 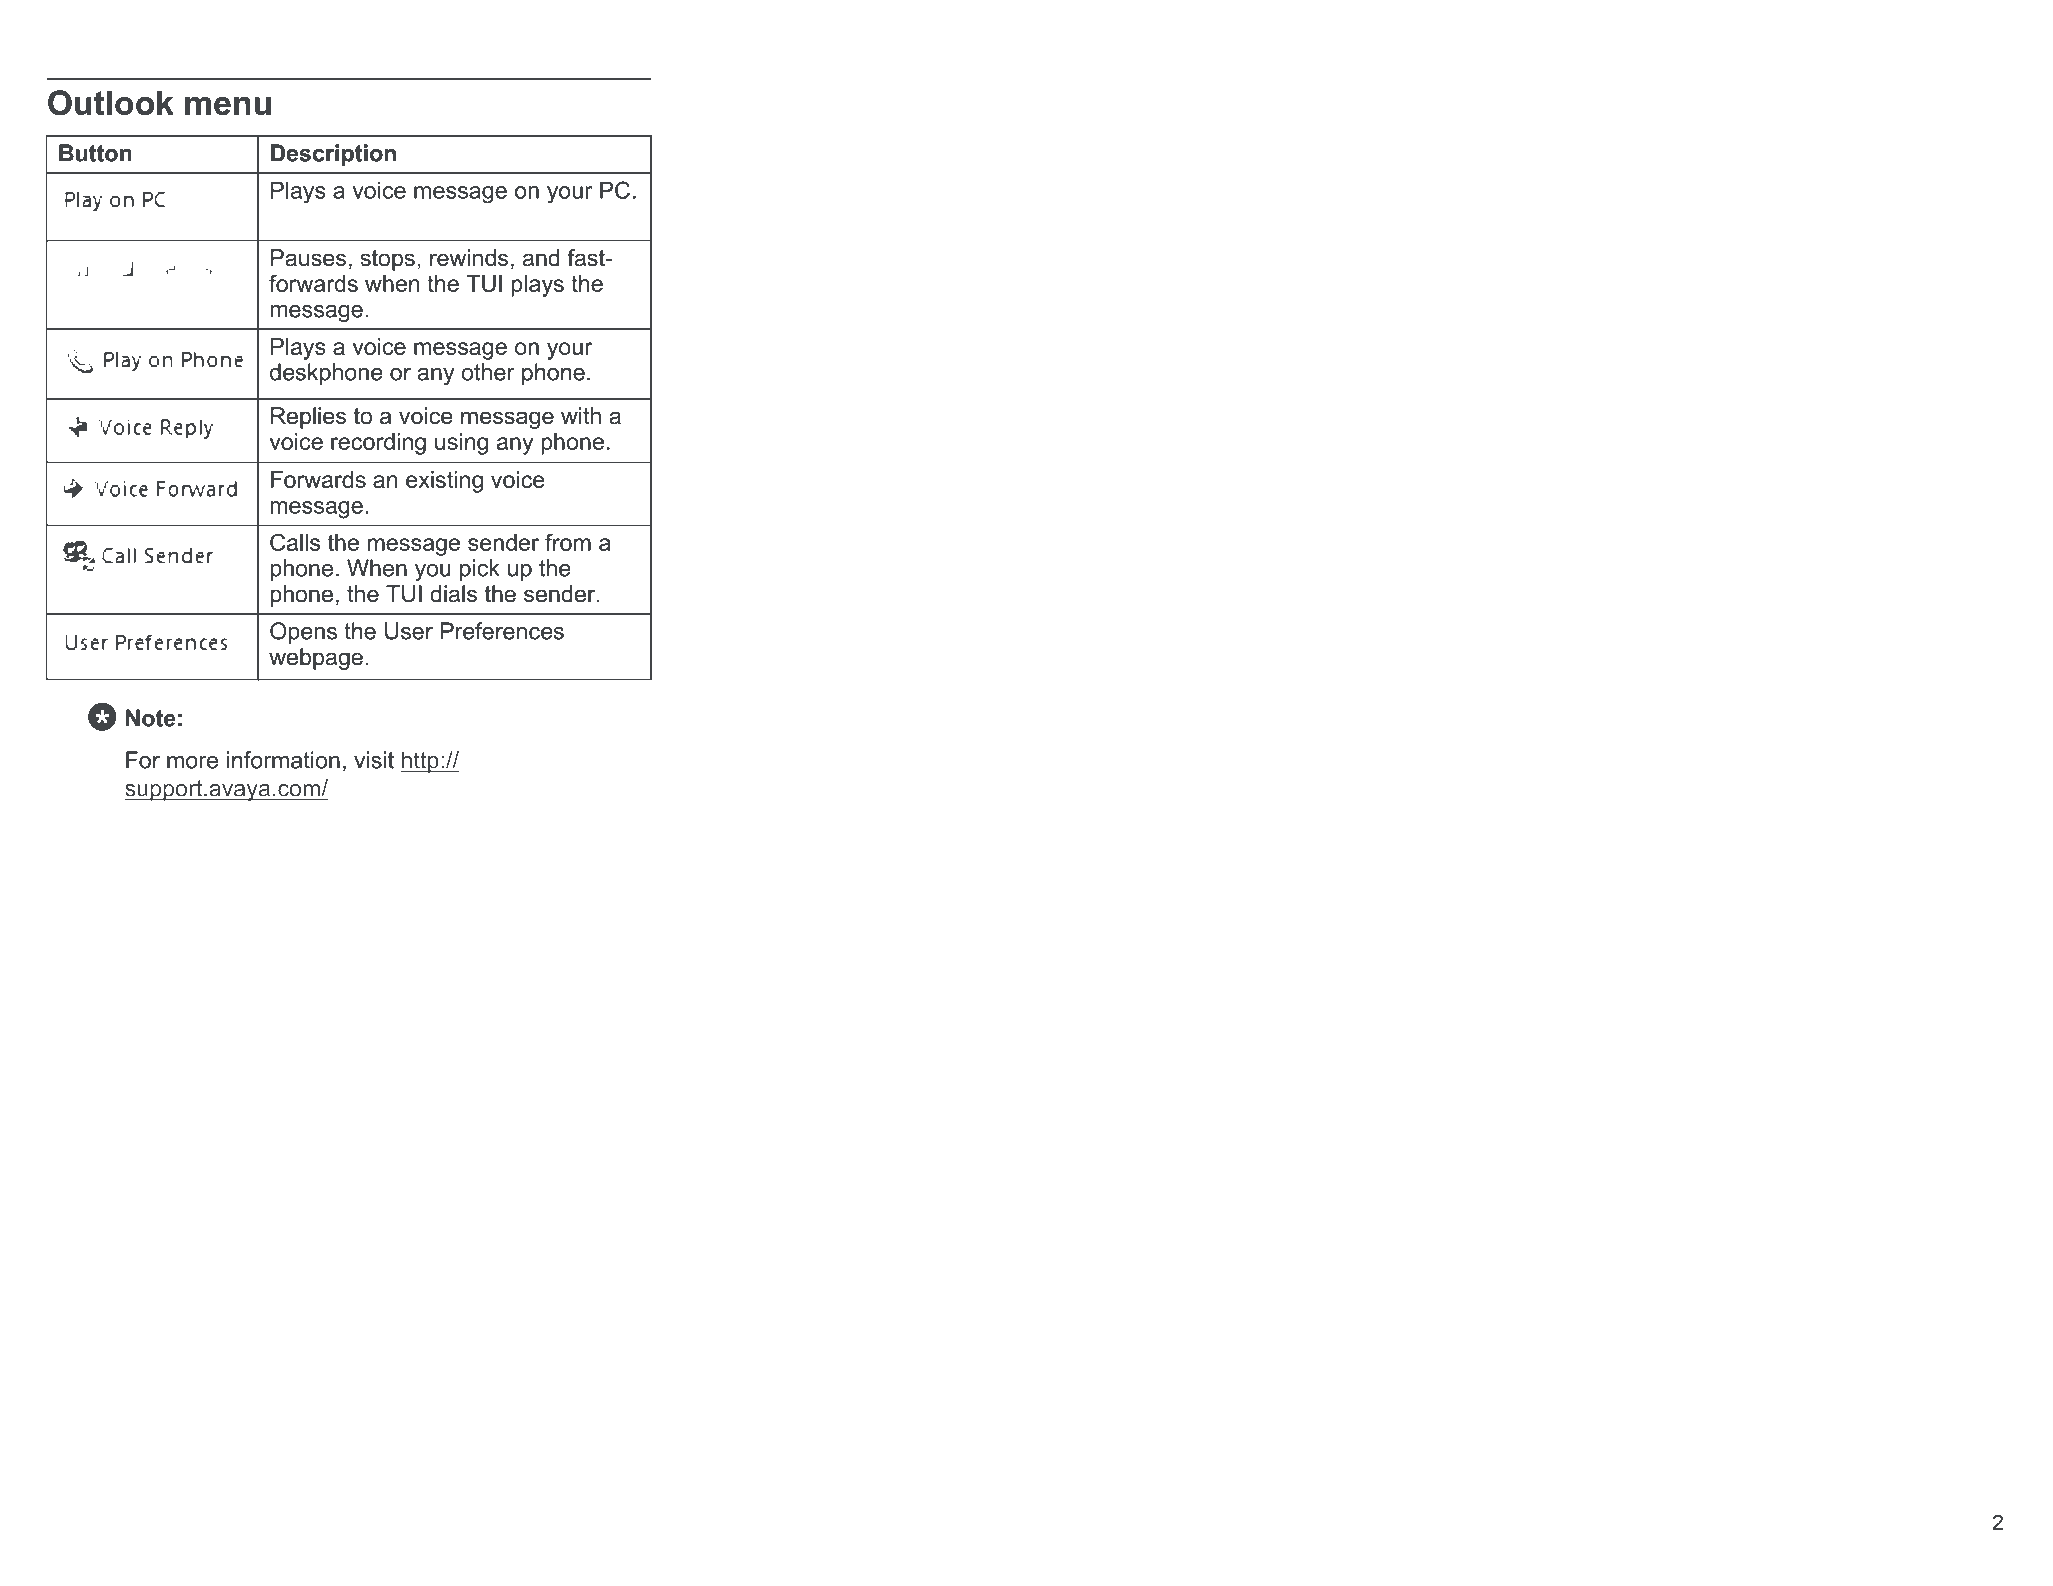 What do you see at coordinates (378, 444) in the page?
I see `recording` at bounding box center [378, 444].
